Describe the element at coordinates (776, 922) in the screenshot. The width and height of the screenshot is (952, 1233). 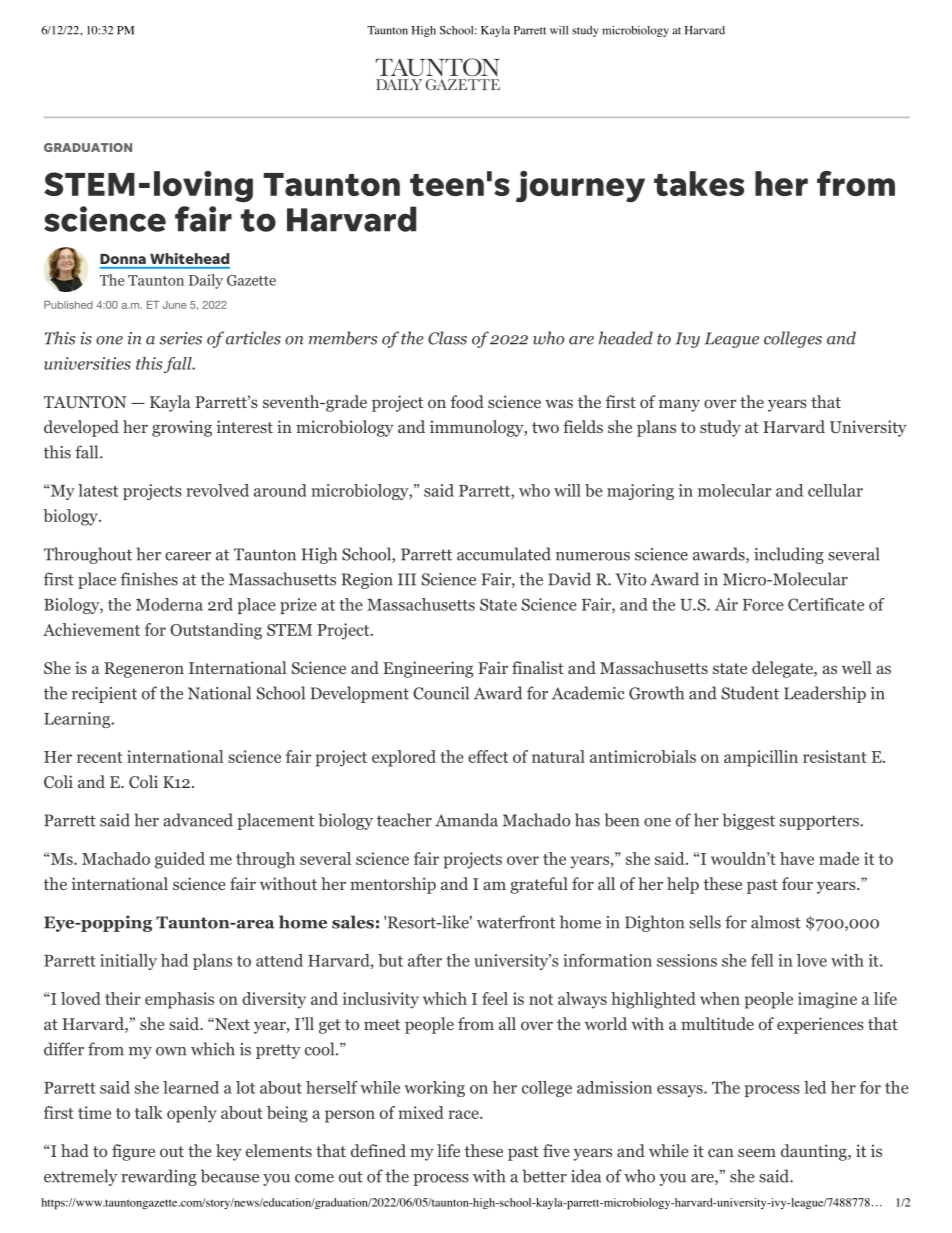
I see `almost` at that location.
